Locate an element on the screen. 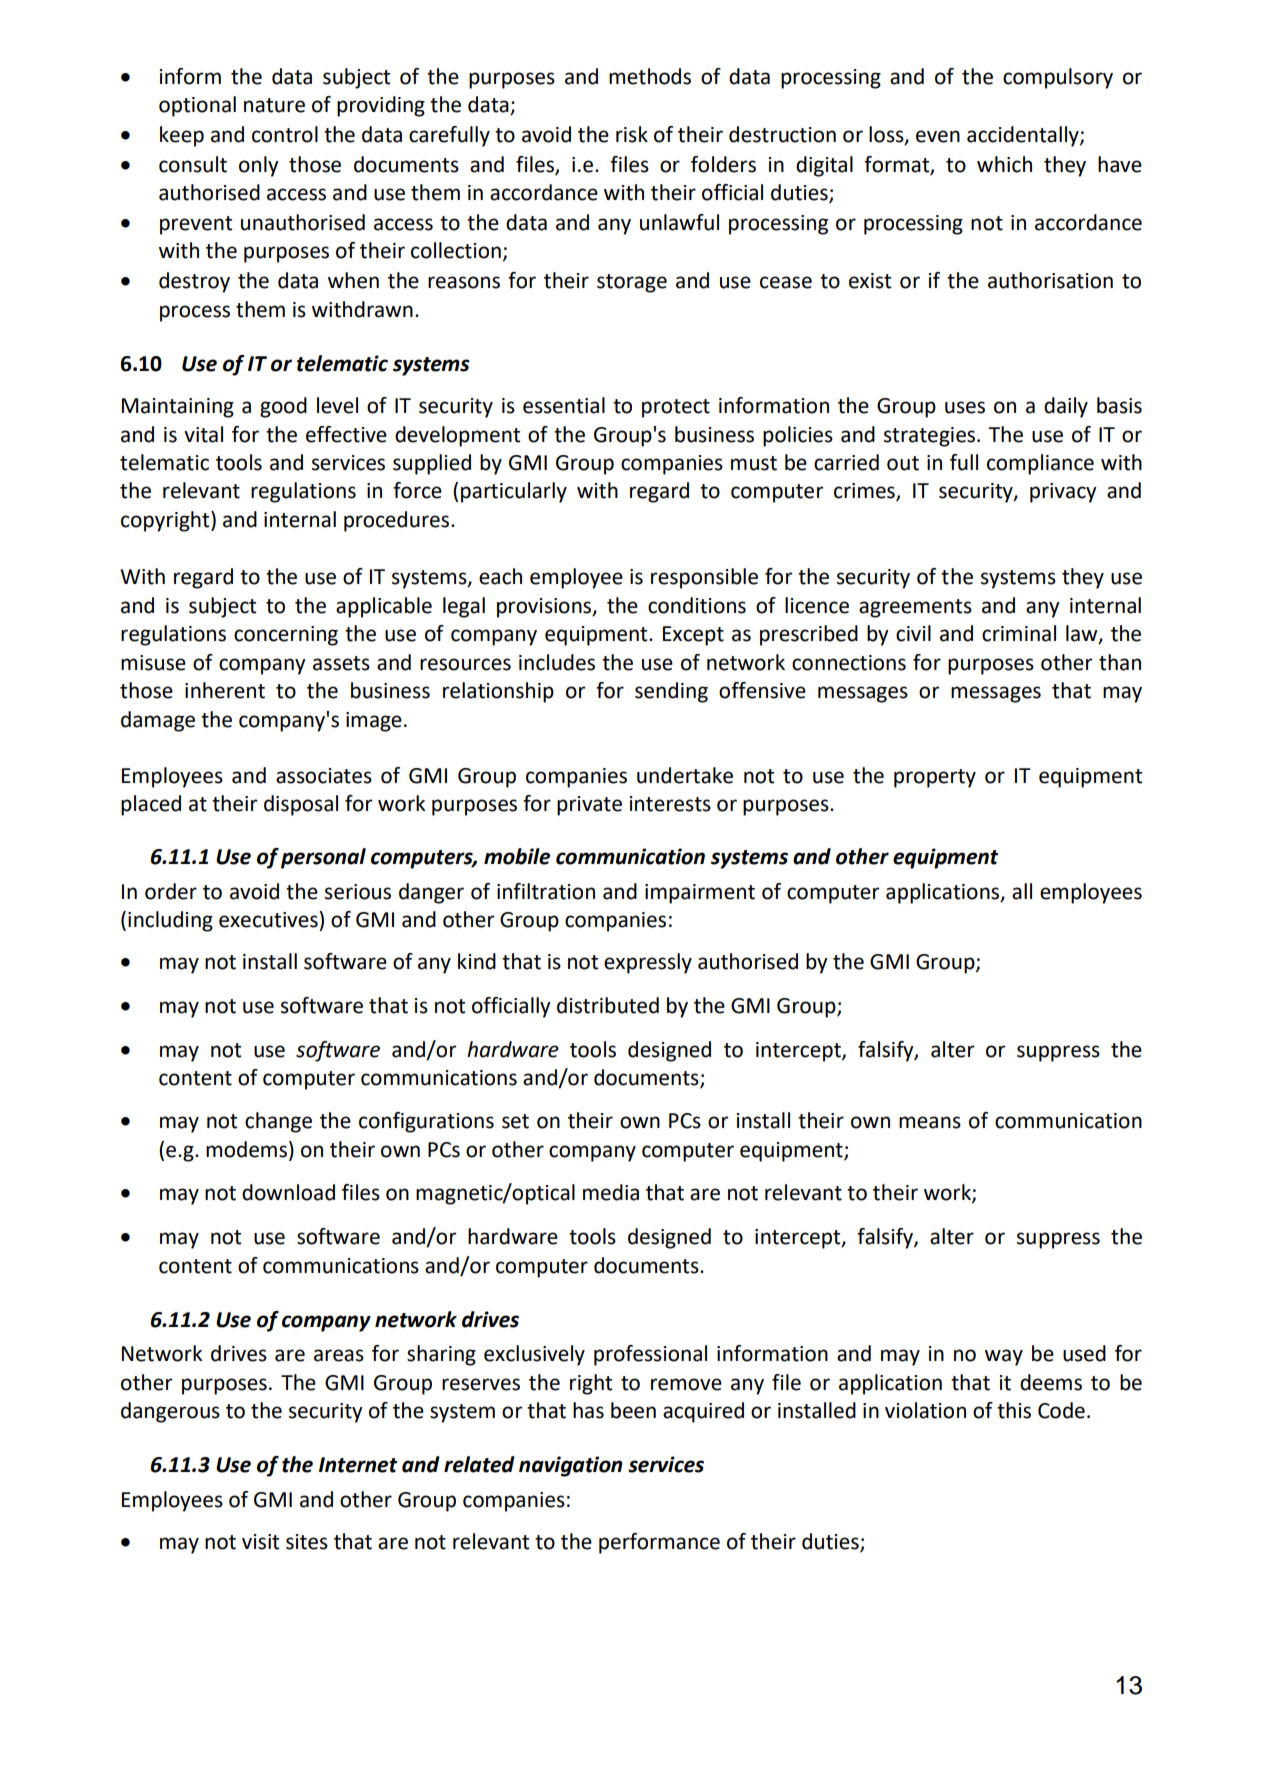 This screenshot has width=1263, height=1787. property is located at coordinates (935, 778).
